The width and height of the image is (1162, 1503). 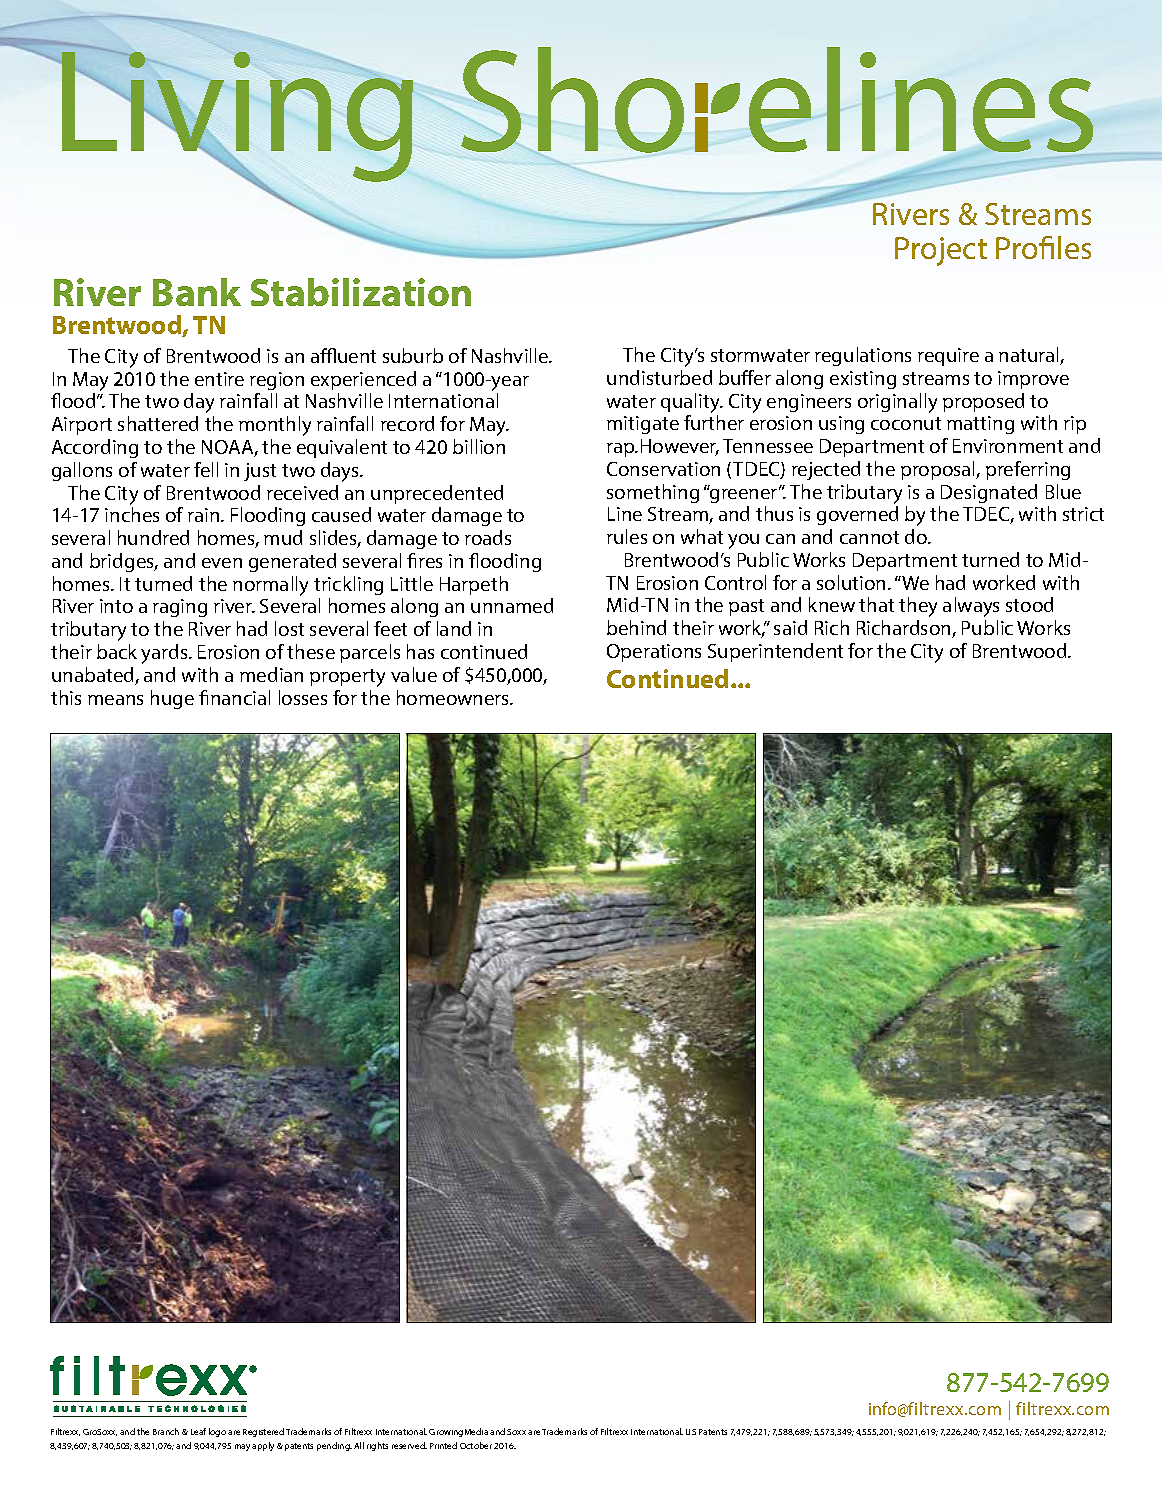 I want to click on always, so click(x=971, y=607).
